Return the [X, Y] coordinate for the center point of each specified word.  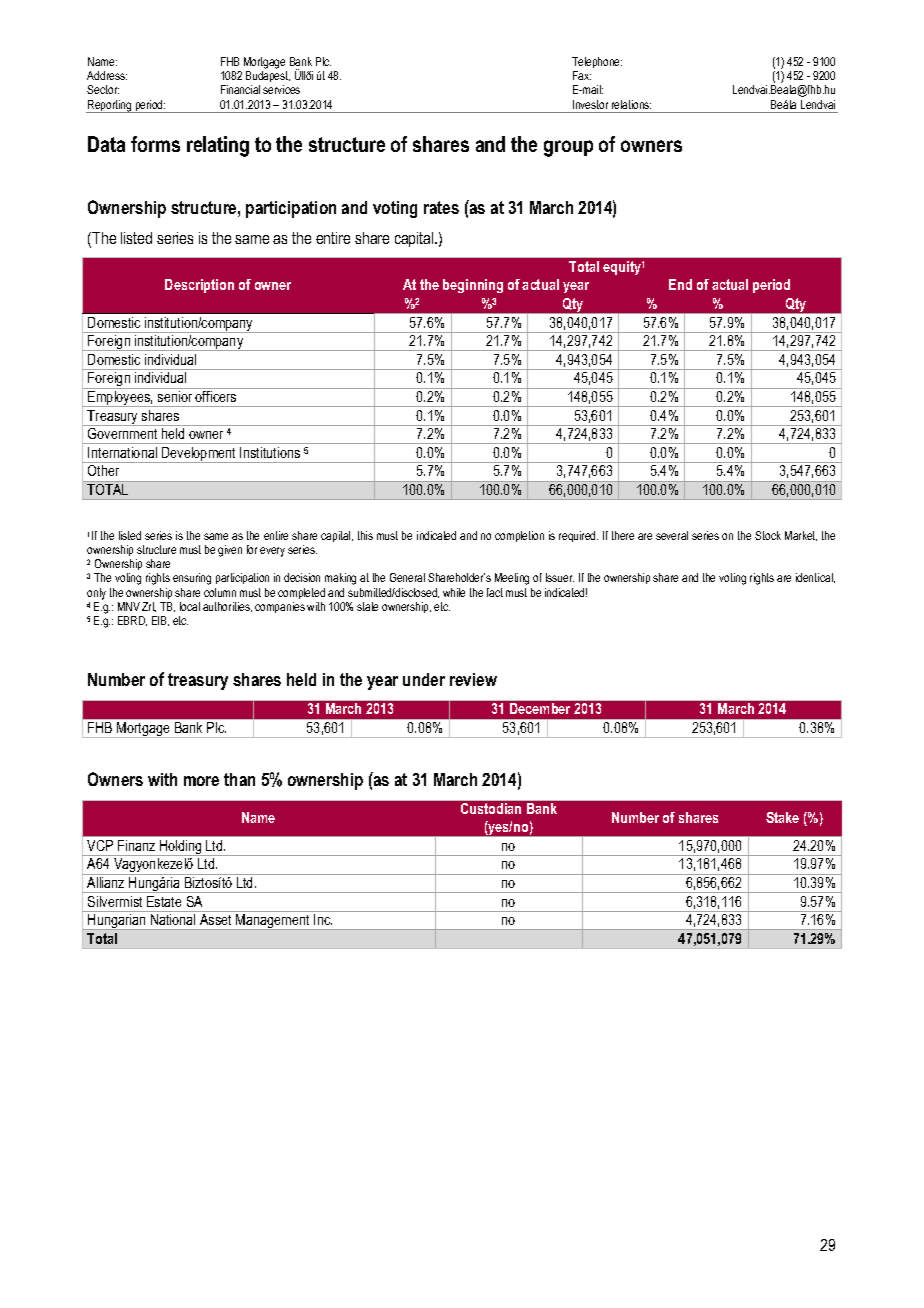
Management [273, 922]
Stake [782, 817]
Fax [582, 75]
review [473, 679]
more [201, 781]
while [454, 592]
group [568, 148]
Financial [240, 89]
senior [175, 396]
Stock [768, 535]
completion [519, 536]
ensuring [192, 579]
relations [631, 104]
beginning [473, 286]
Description [199, 286]
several [672, 535]
